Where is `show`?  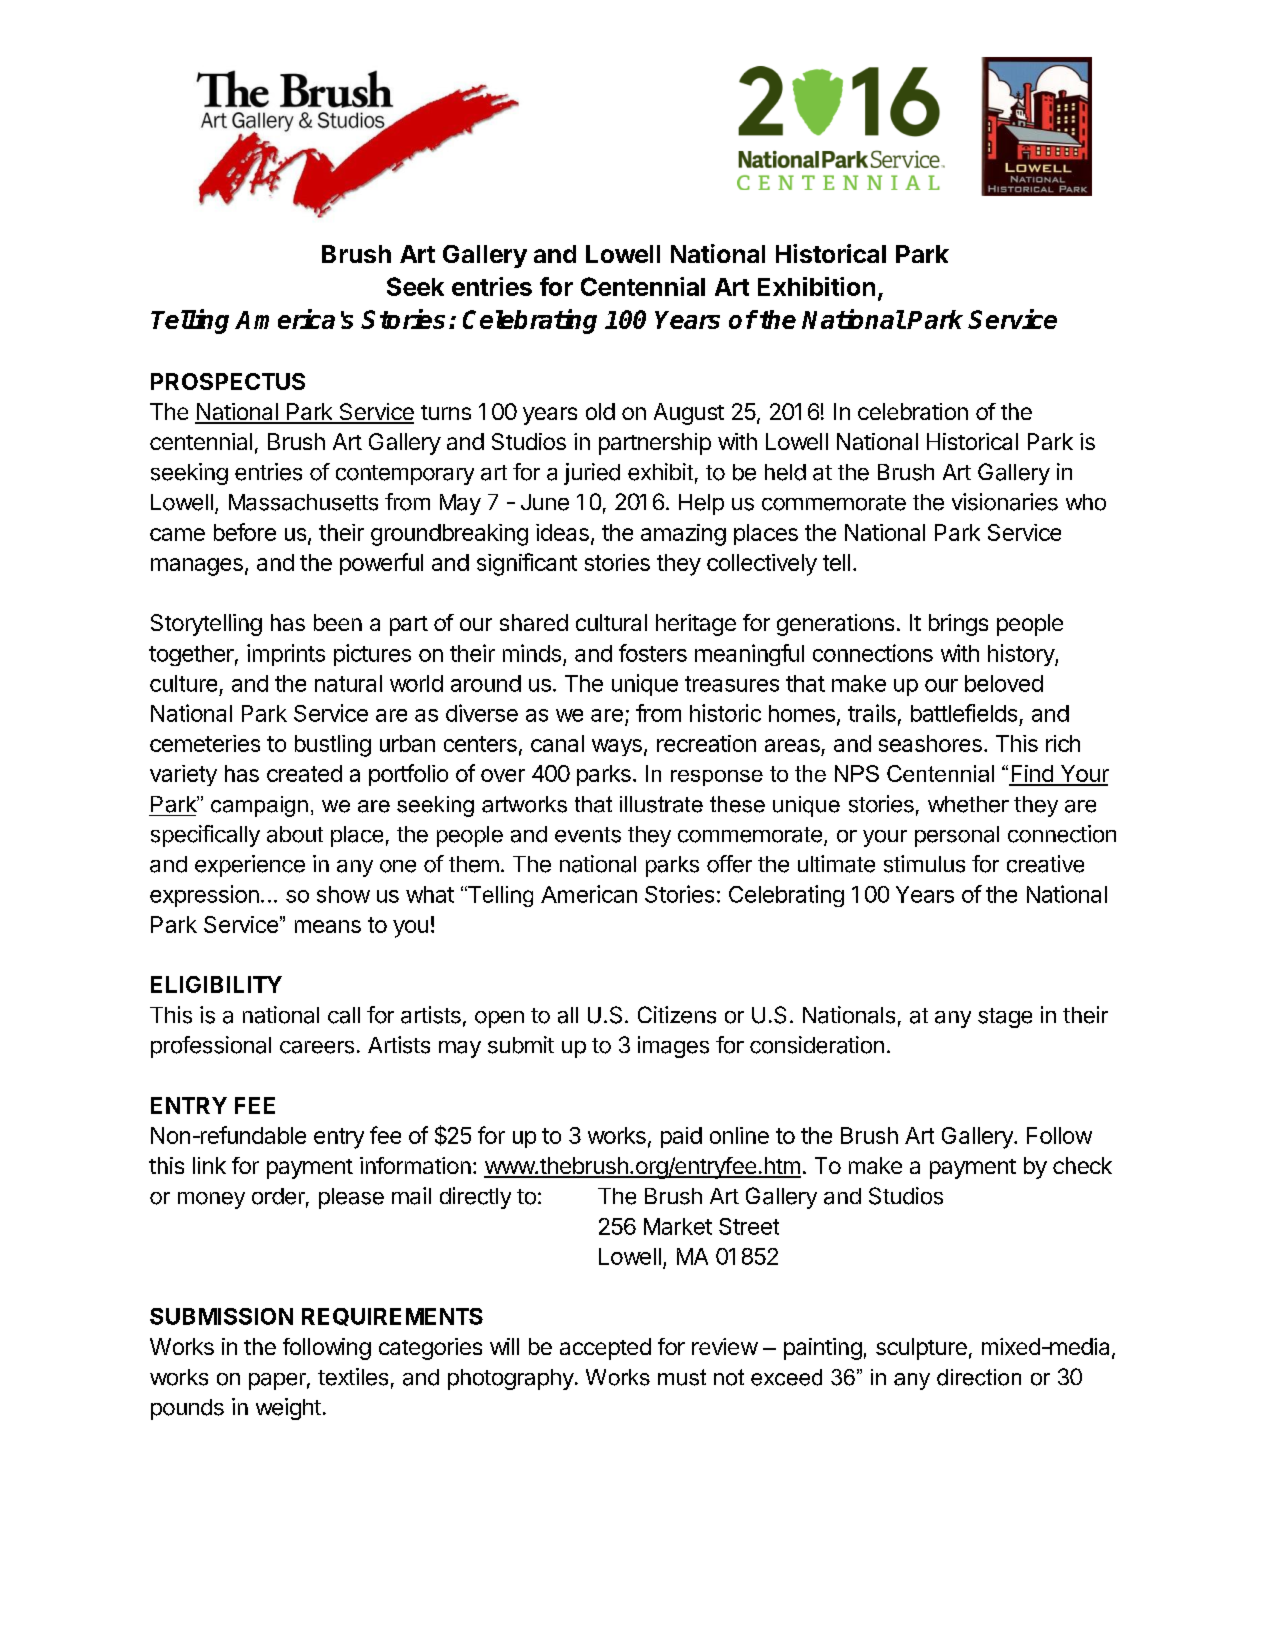 show is located at coordinates (343, 894).
